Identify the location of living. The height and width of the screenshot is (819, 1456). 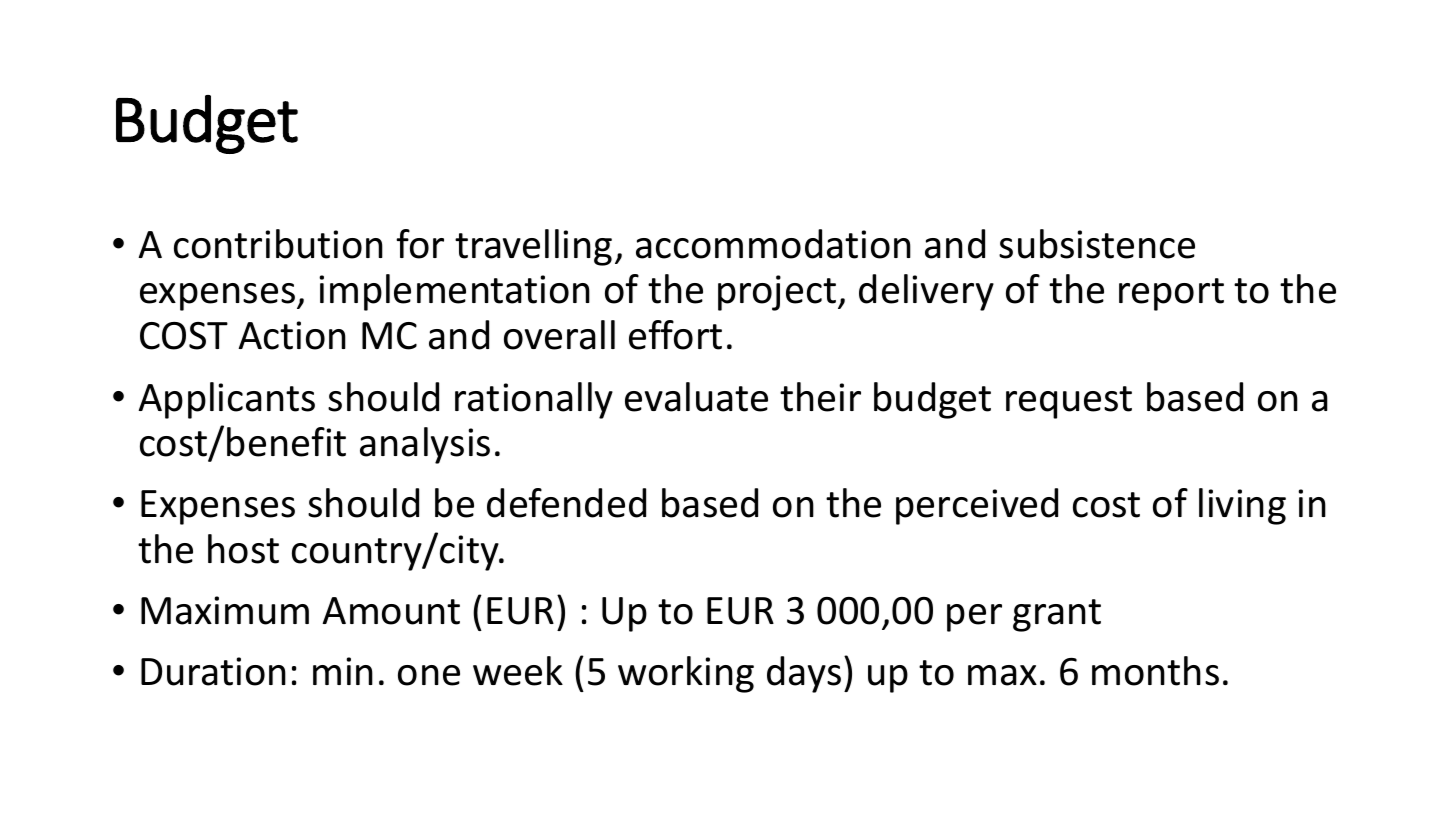
(1242, 506).
